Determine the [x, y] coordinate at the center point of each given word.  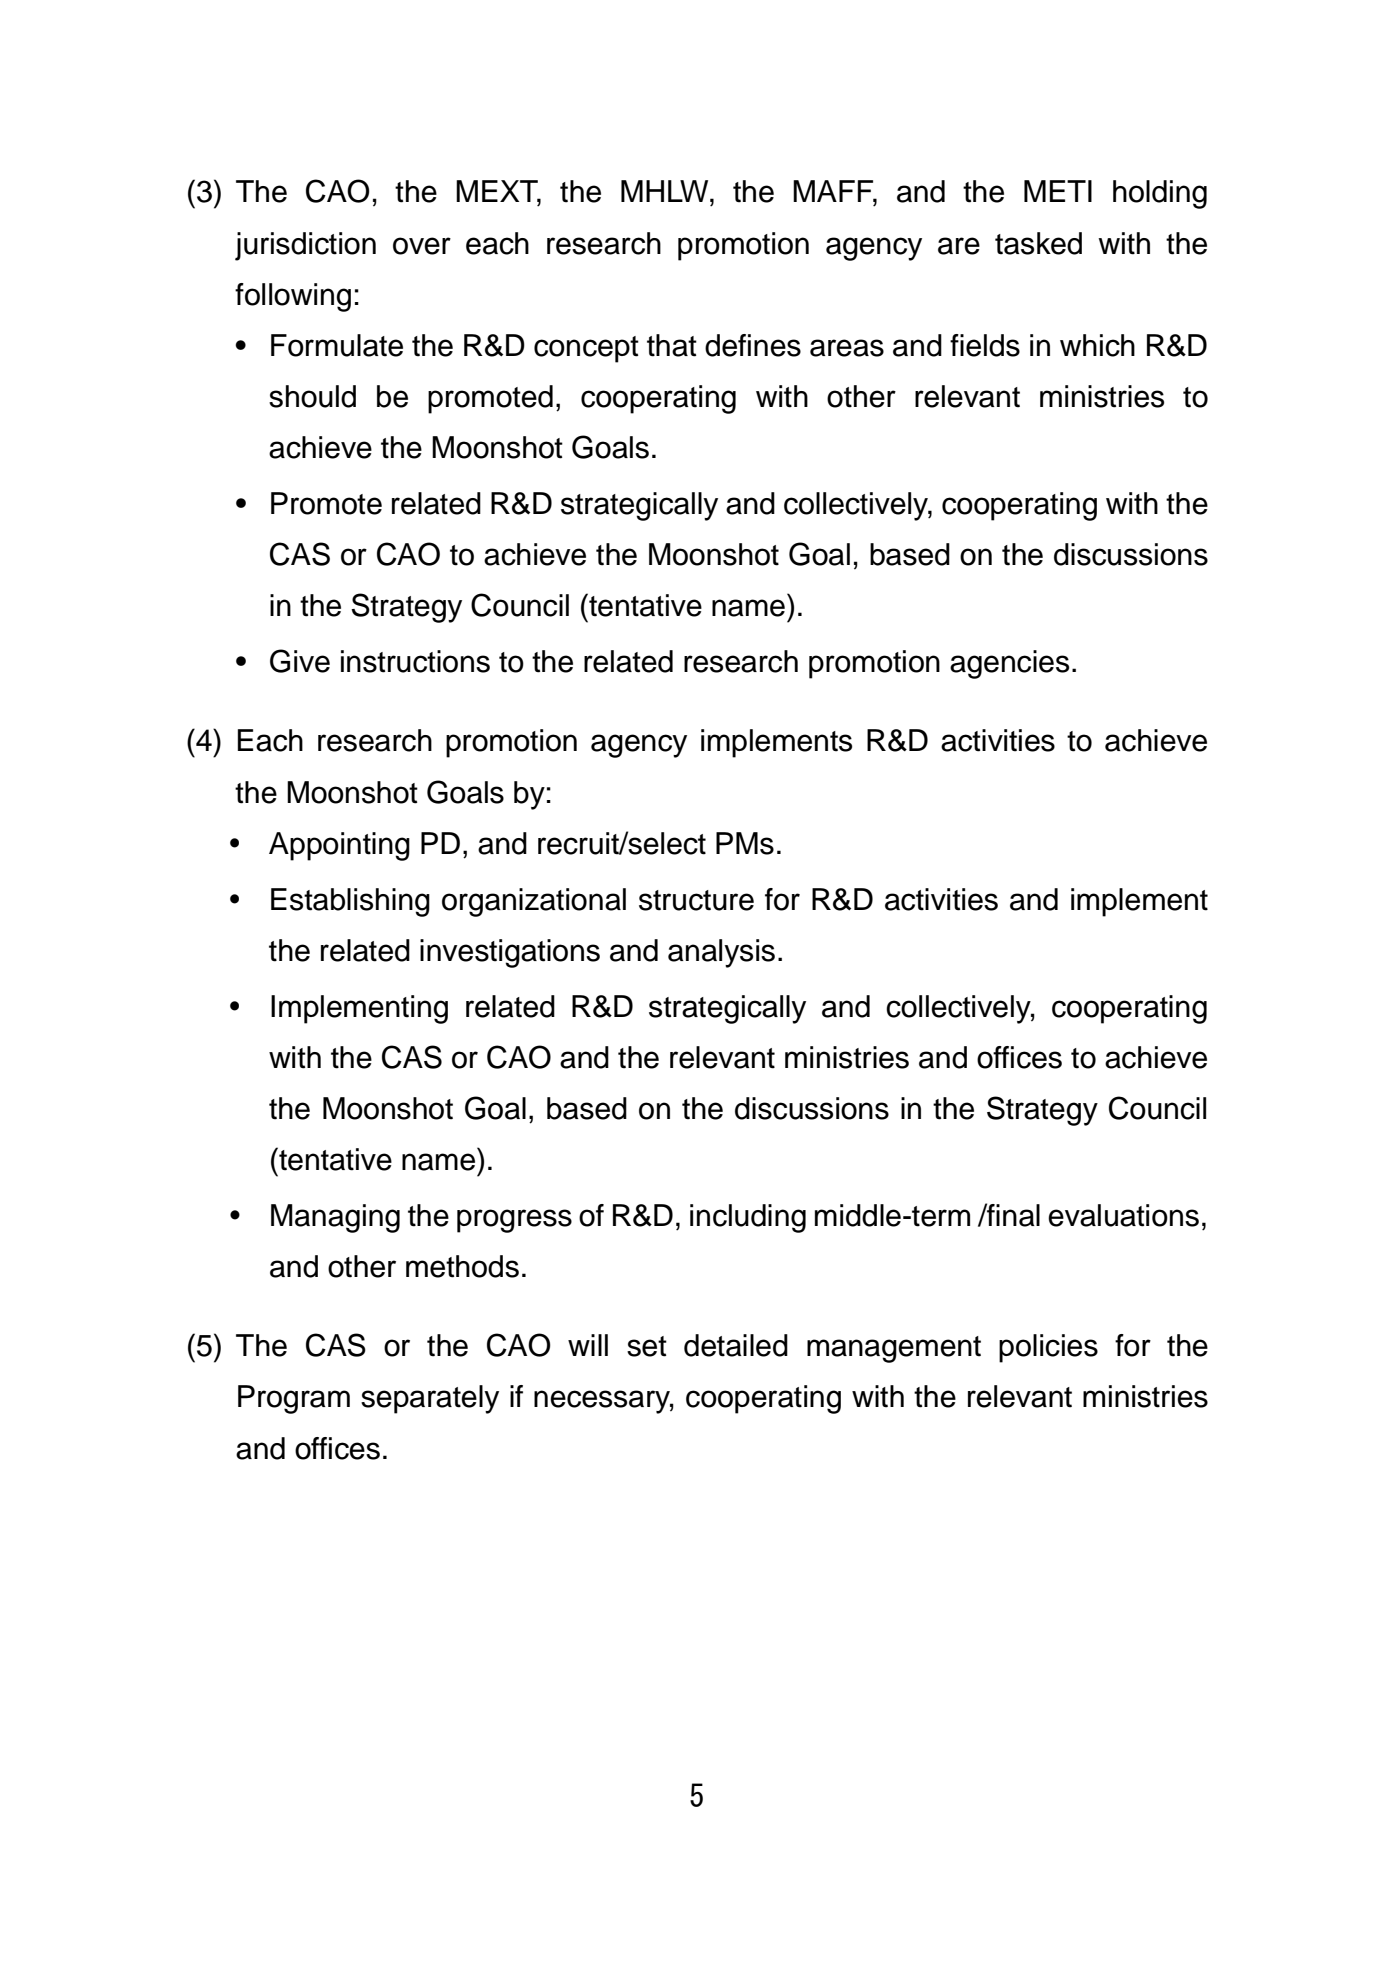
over [422, 246]
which [1097, 345]
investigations [510, 953]
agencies [1009, 664]
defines [753, 345]
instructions [415, 661]
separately [430, 1399]
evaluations [1123, 1215]
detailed [736, 1345]
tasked [1038, 243]
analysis [721, 953]
